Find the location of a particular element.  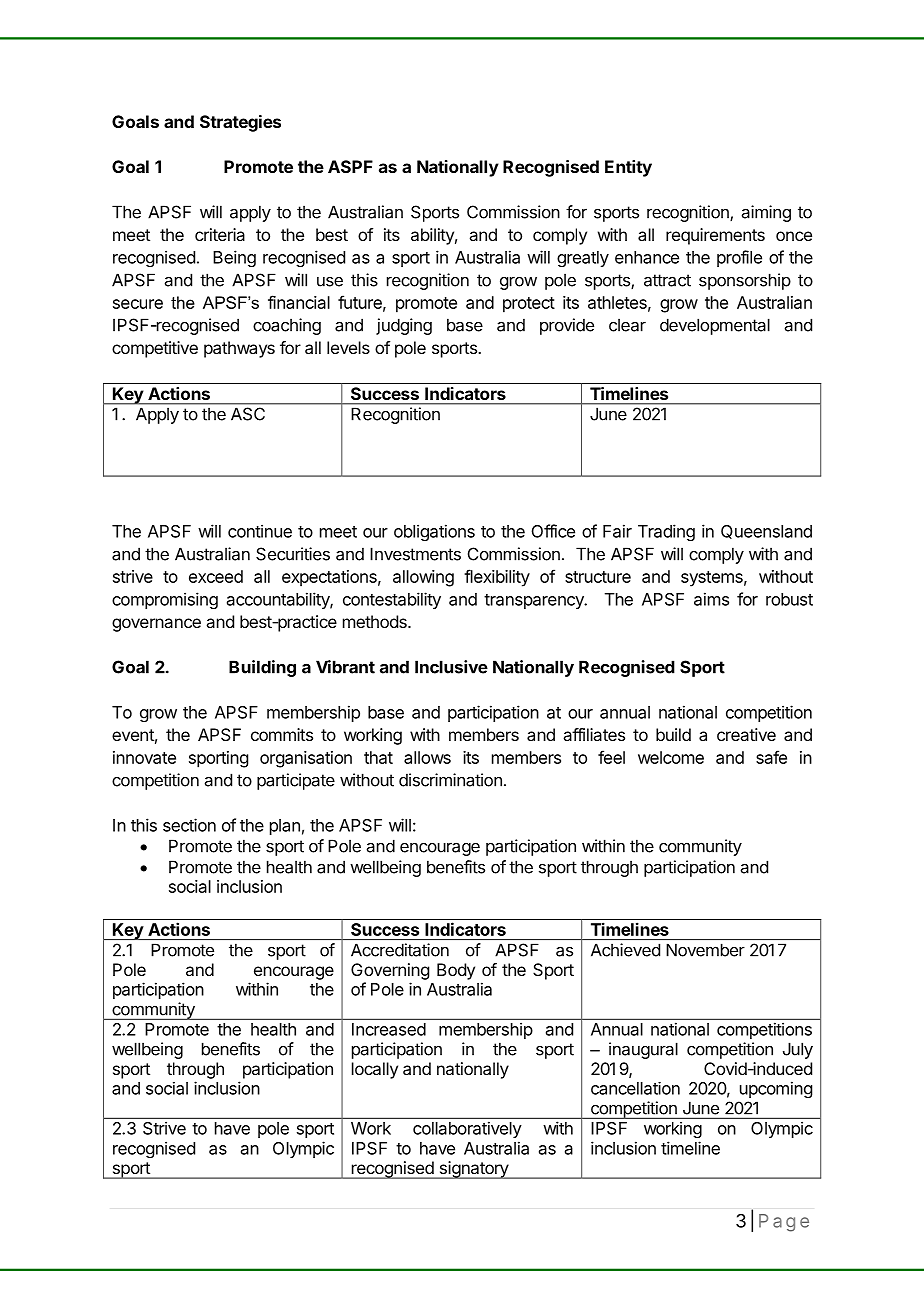

aiming is located at coordinates (766, 213).
